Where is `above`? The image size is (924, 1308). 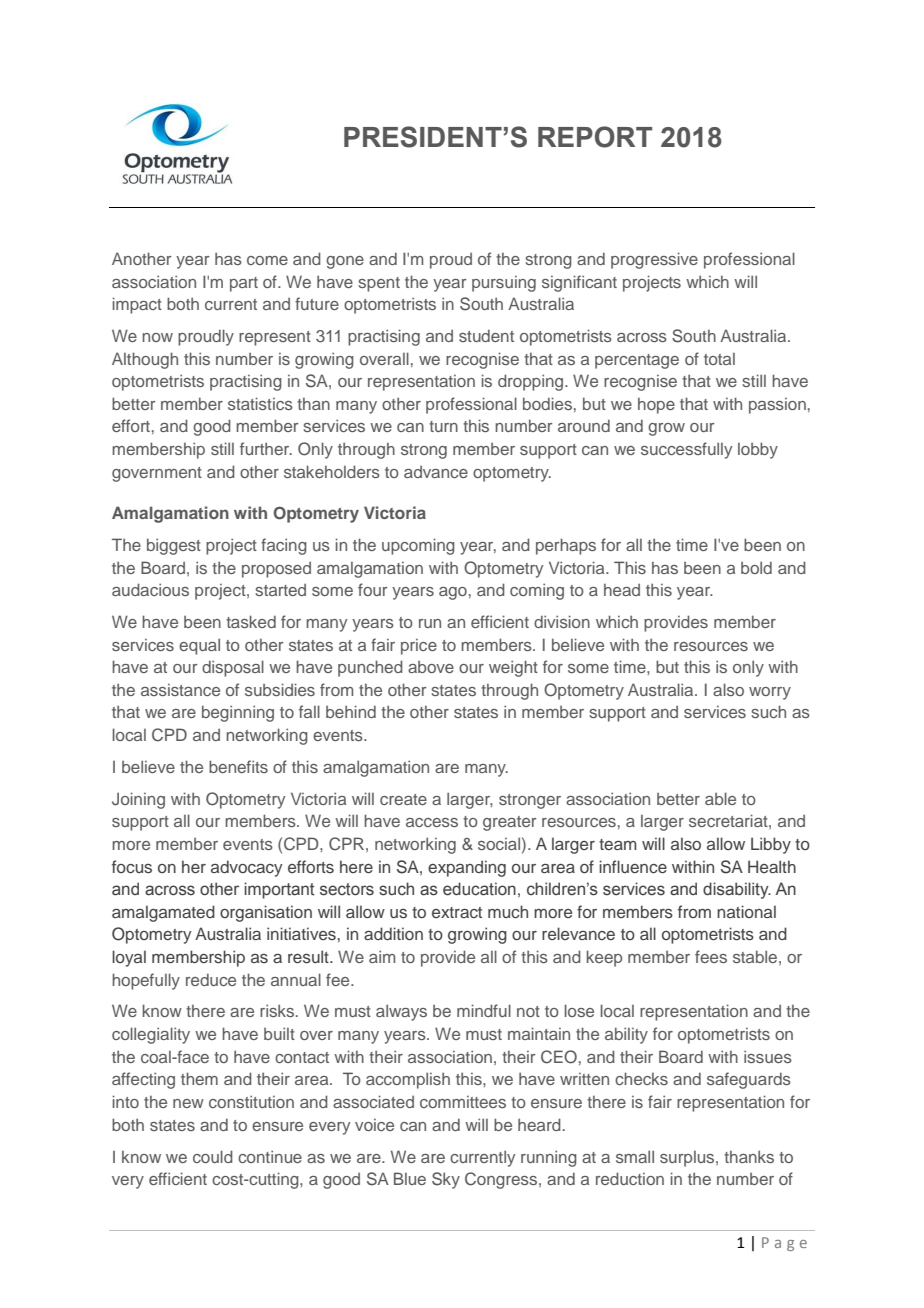 above is located at coordinates (431, 667).
